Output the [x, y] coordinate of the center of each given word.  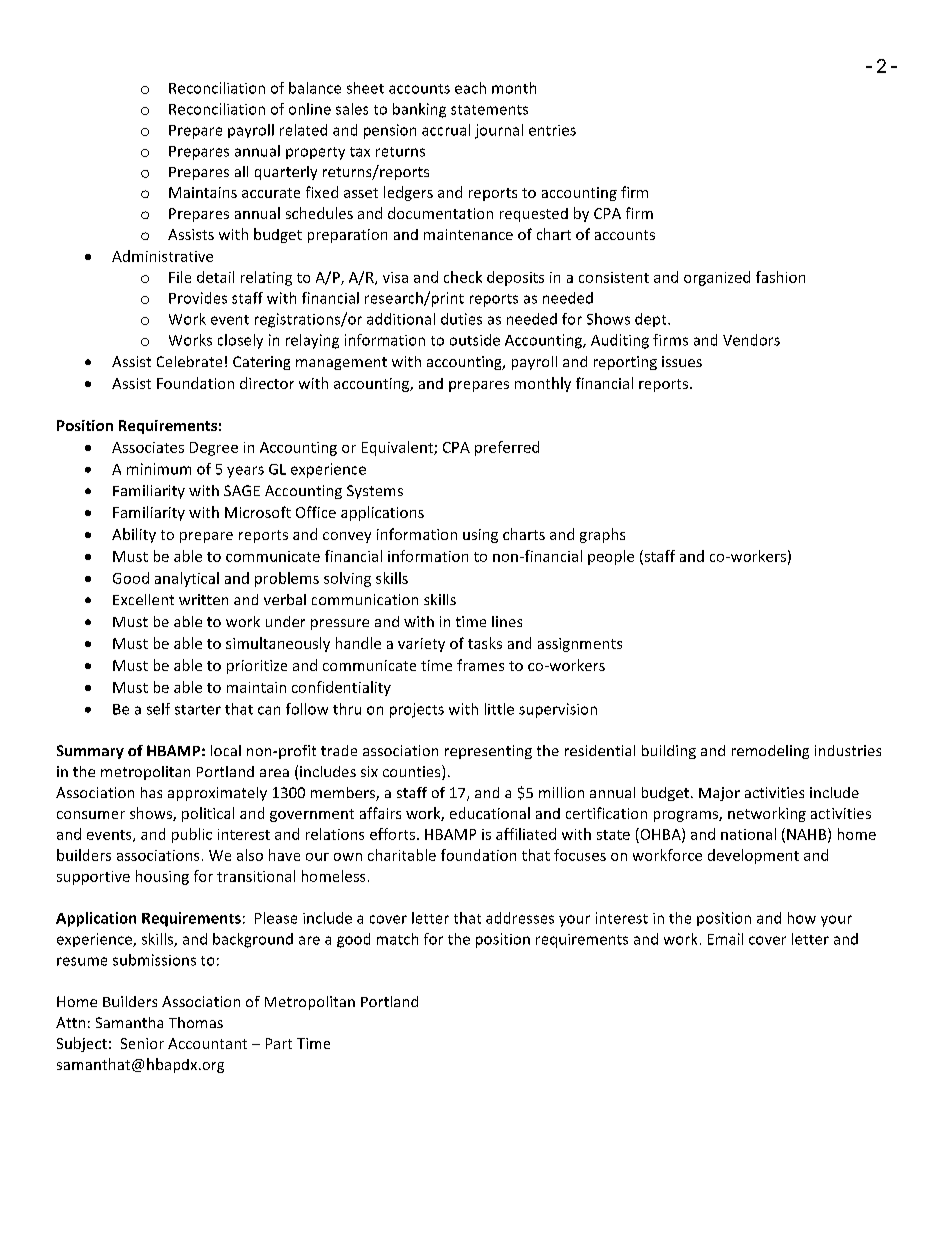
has [151, 792]
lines [507, 621]
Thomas [196, 1022]
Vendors [751, 340]
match [397, 939]
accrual [446, 130]
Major [719, 794]
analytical [187, 579]
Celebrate [189, 361]
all [241, 171]
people [611, 557]
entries [552, 130]
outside [475, 340]
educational [490, 813]
